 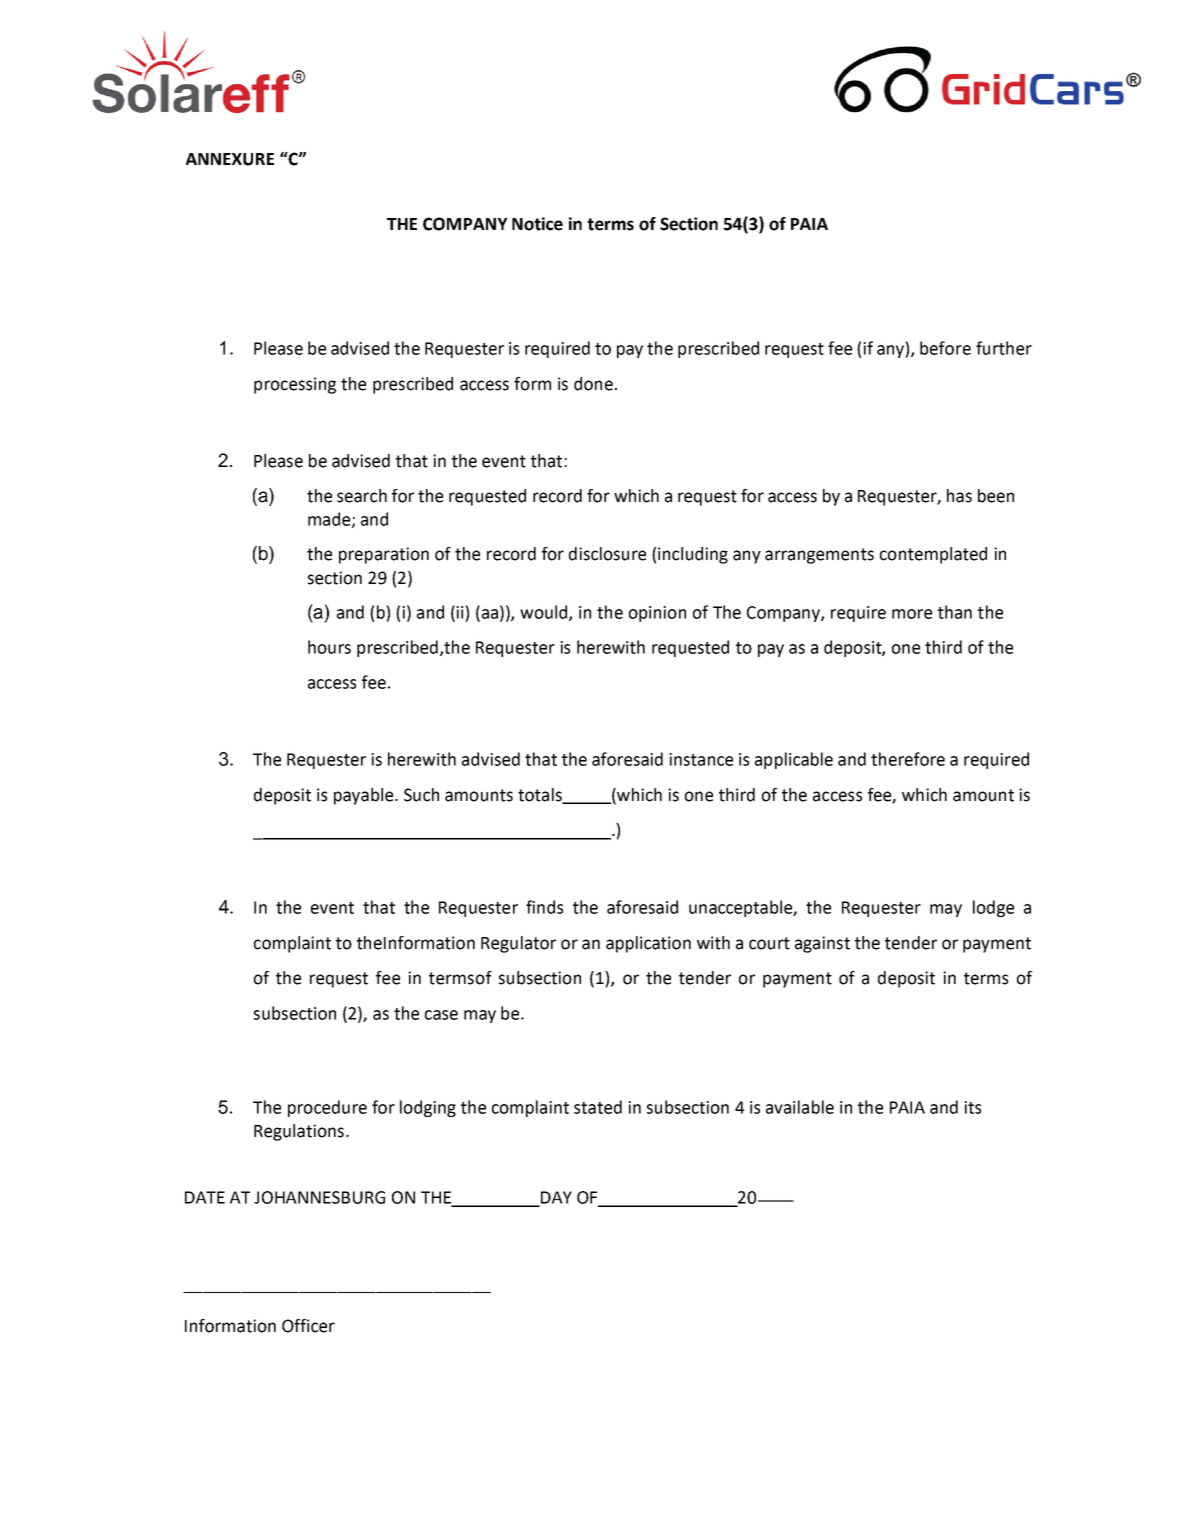 What do you see at coordinates (657, 614) in the image?
I see `opinion` at bounding box center [657, 614].
